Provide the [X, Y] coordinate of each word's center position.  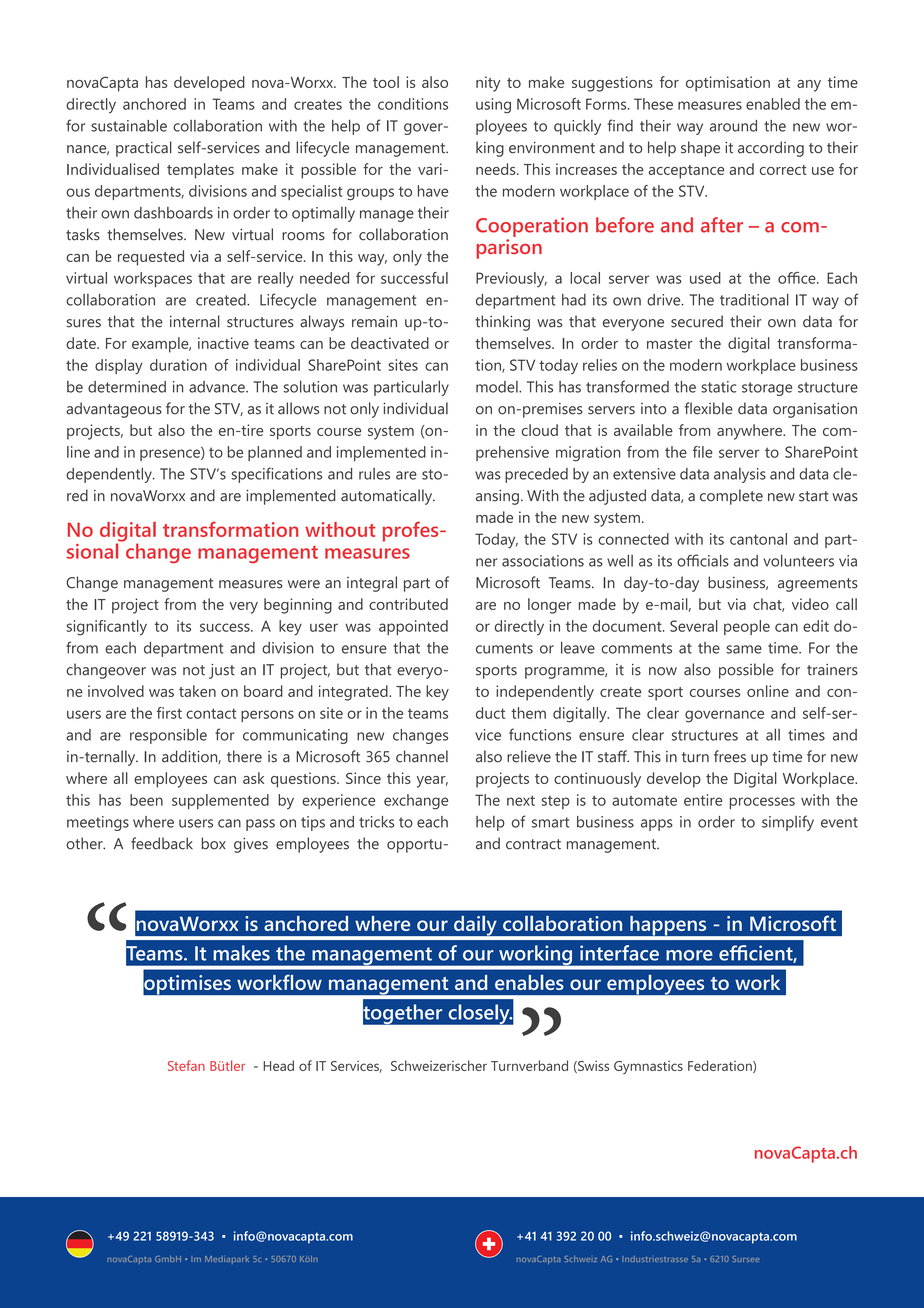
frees [730, 756]
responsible [168, 736]
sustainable [129, 126]
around [733, 126]
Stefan [186, 1065]
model [498, 387]
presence [171, 454]
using [493, 106]
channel [422, 756]
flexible [709, 408]
